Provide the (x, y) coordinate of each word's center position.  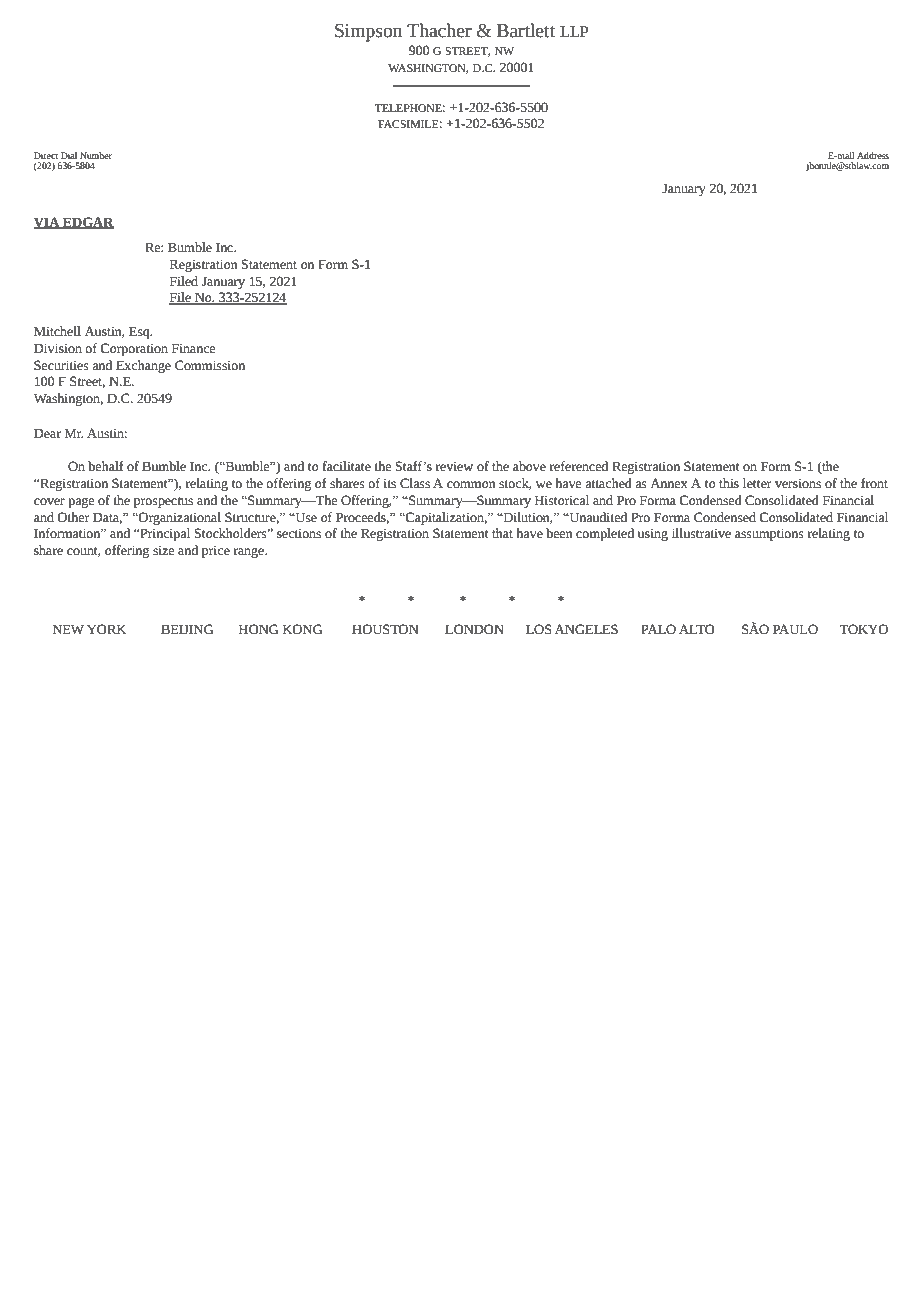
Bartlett (526, 30)
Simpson (368, 33)
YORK (106, 629)
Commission (210, 365)
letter (757, 483)
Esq (140, 332)
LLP (574, 31)
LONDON (474, 629)
